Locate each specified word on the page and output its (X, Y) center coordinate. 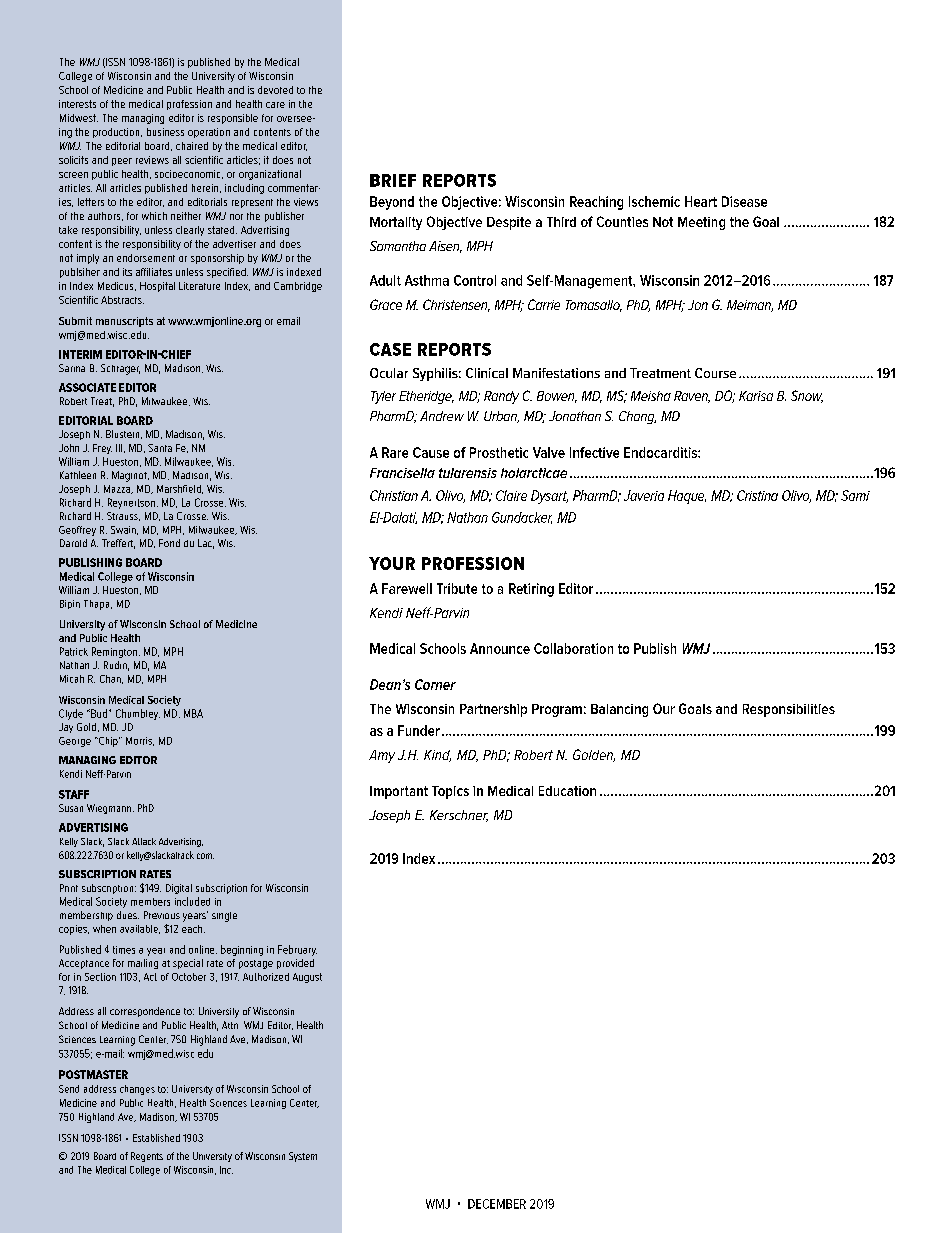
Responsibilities (789, 710)
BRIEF (393, 180)
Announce (500, 648)
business (165, 132)
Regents (147, 1157)
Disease (744, 201)
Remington (114, 652)
